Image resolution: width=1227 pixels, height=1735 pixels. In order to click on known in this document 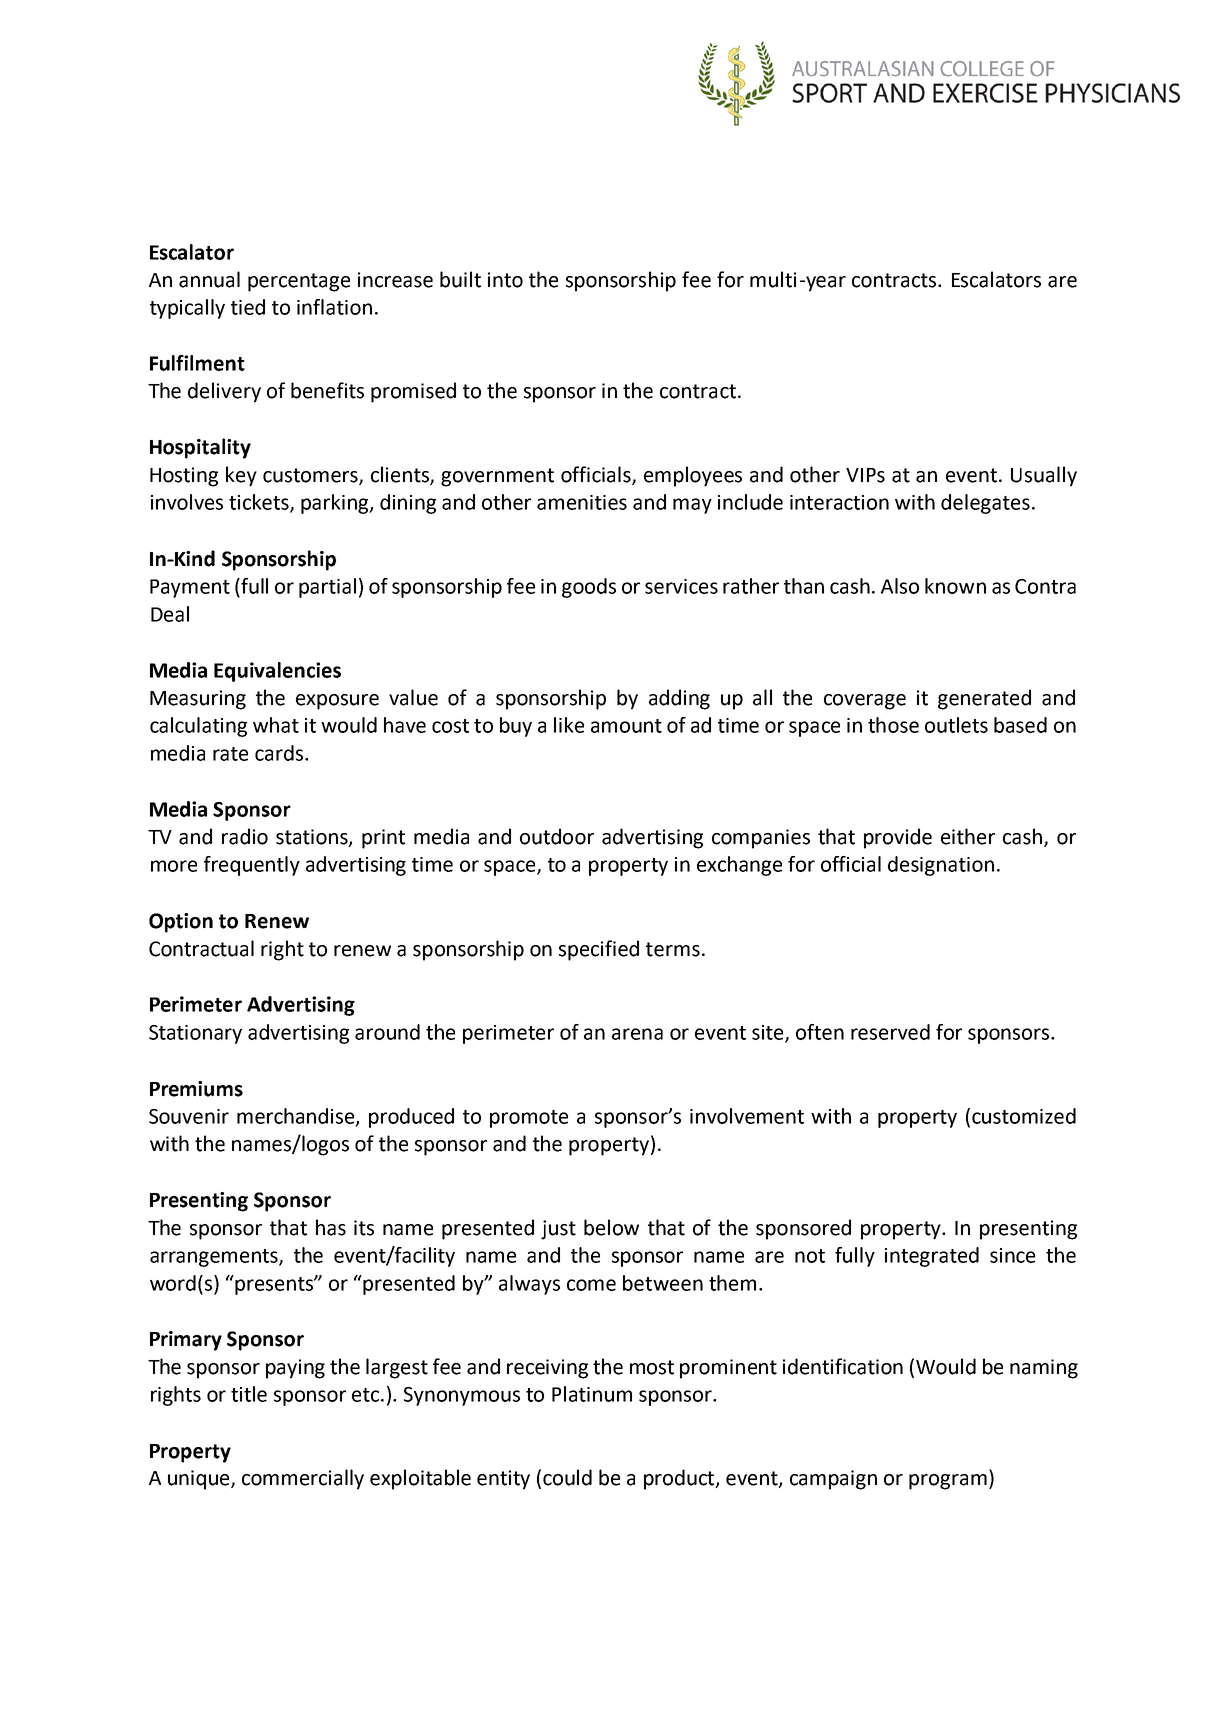, I will do `click(955, 586)`.
